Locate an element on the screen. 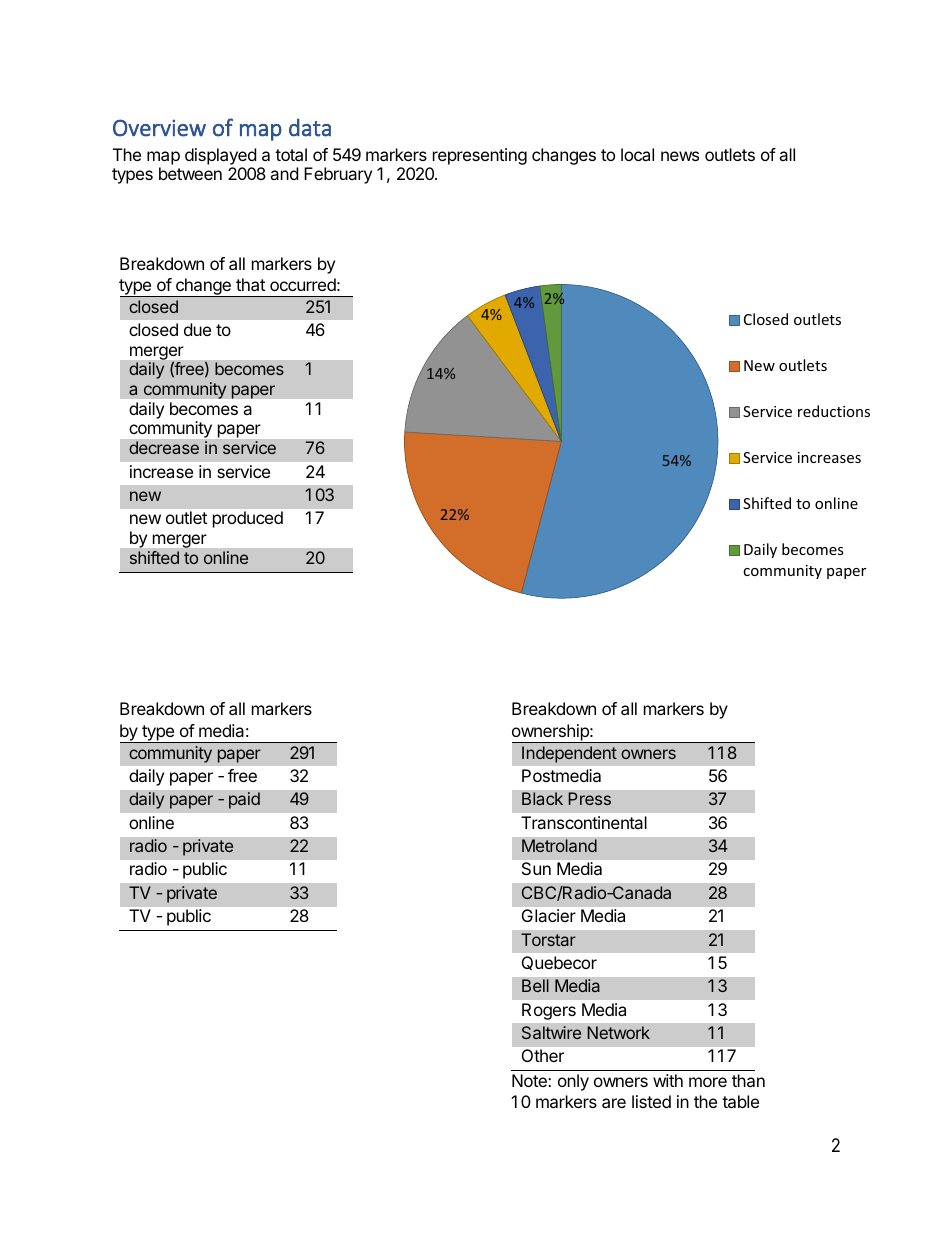 The width and height of the screenshot is (952, 1233). displayed is located at coordinates (220, 156).
